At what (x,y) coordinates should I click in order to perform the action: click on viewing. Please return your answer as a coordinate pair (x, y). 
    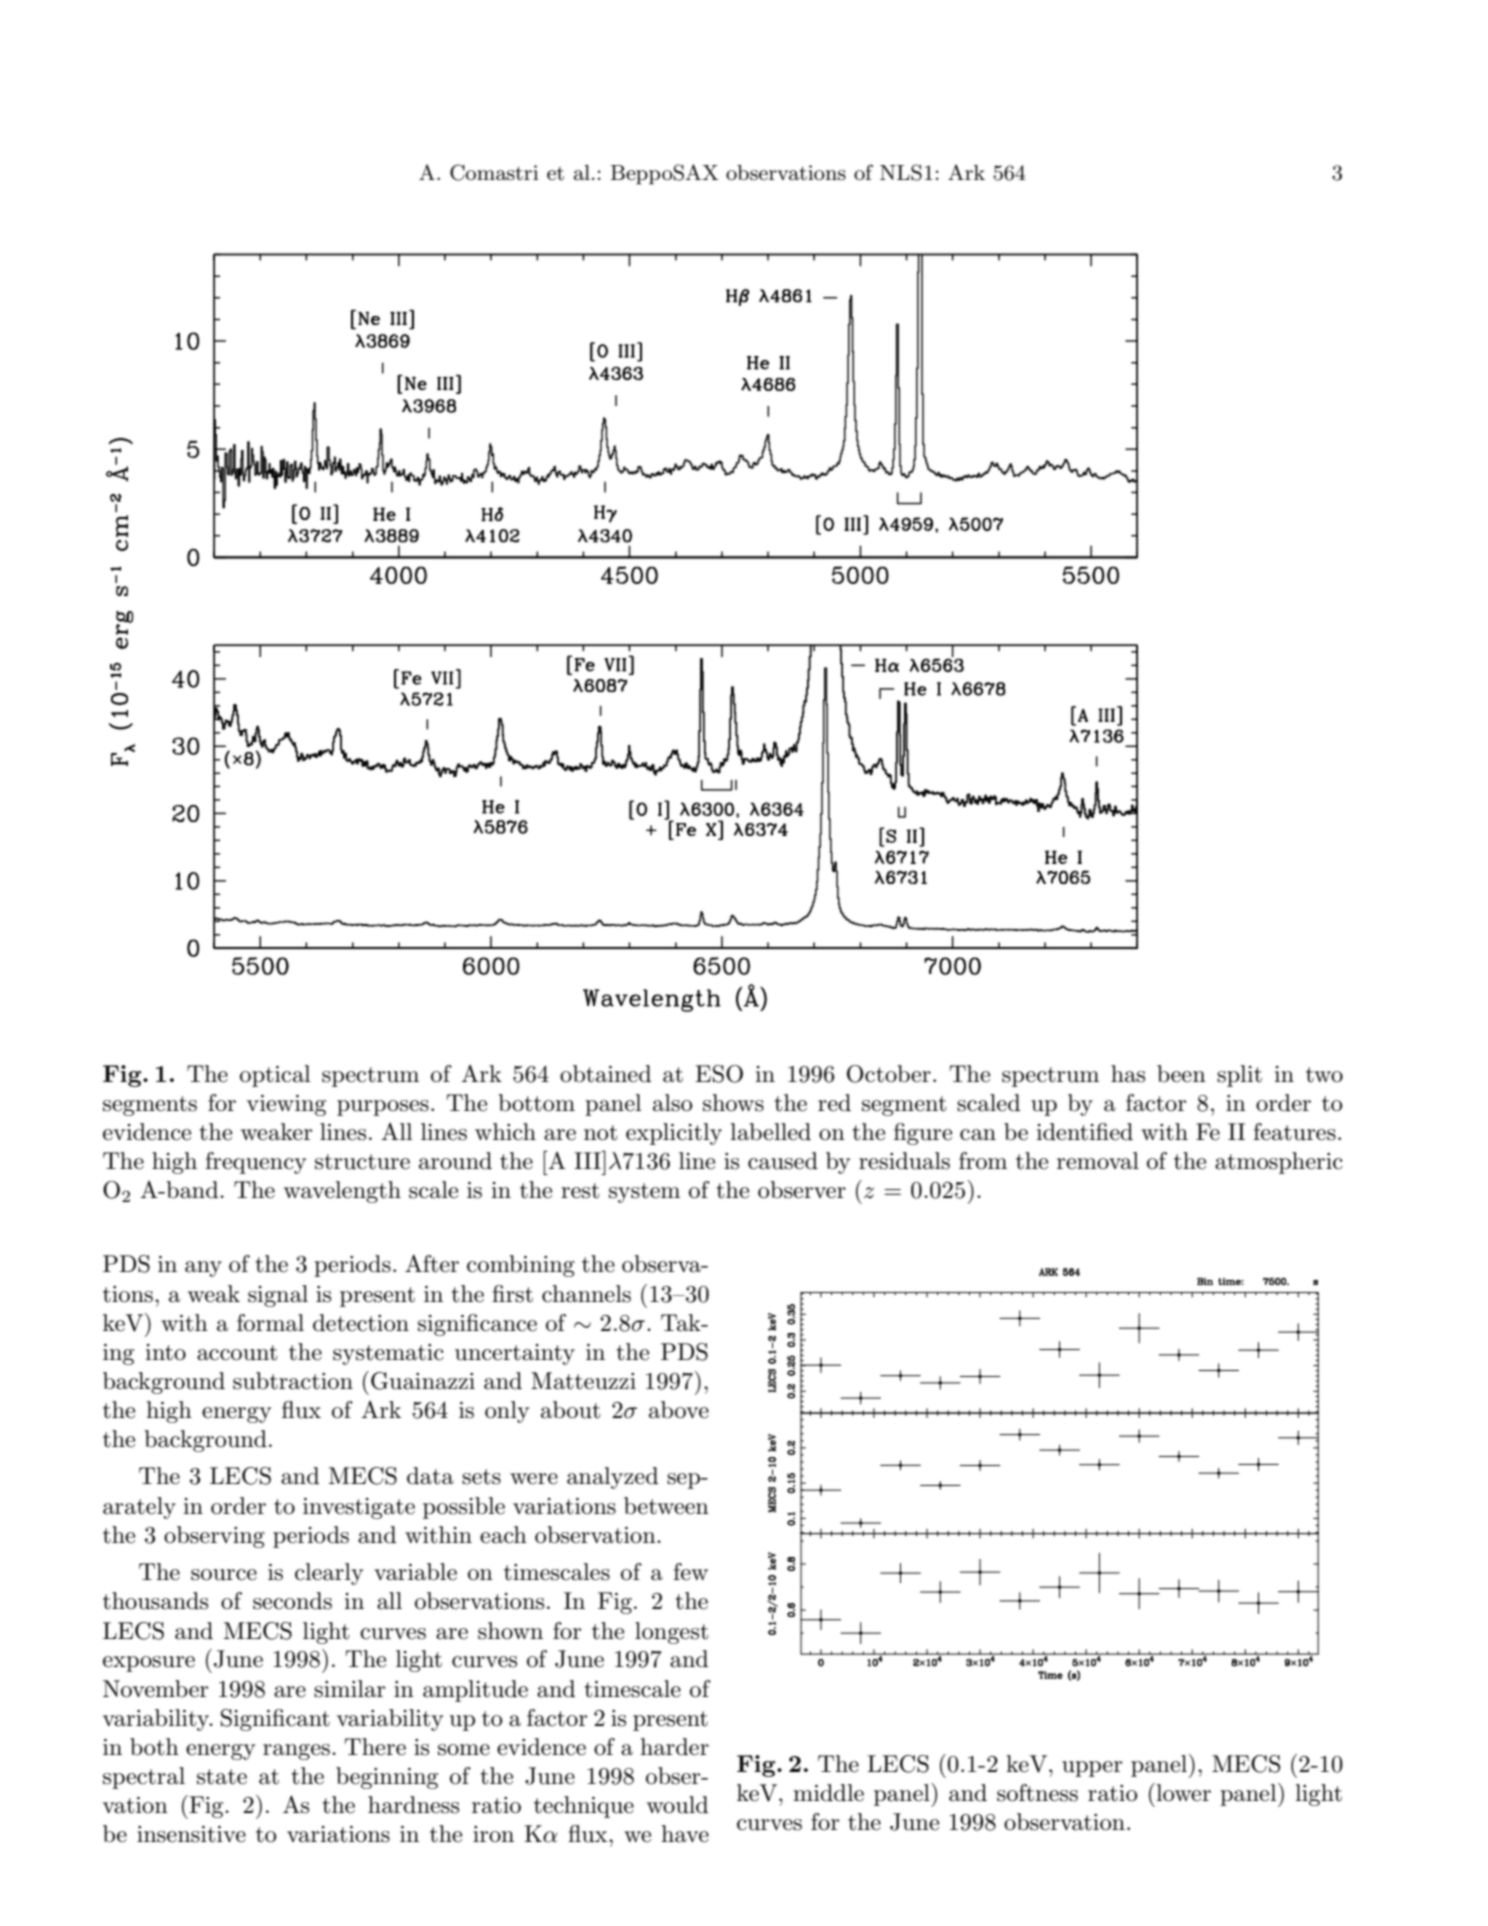
    Looking at the image, I should click on (286, 1105).
